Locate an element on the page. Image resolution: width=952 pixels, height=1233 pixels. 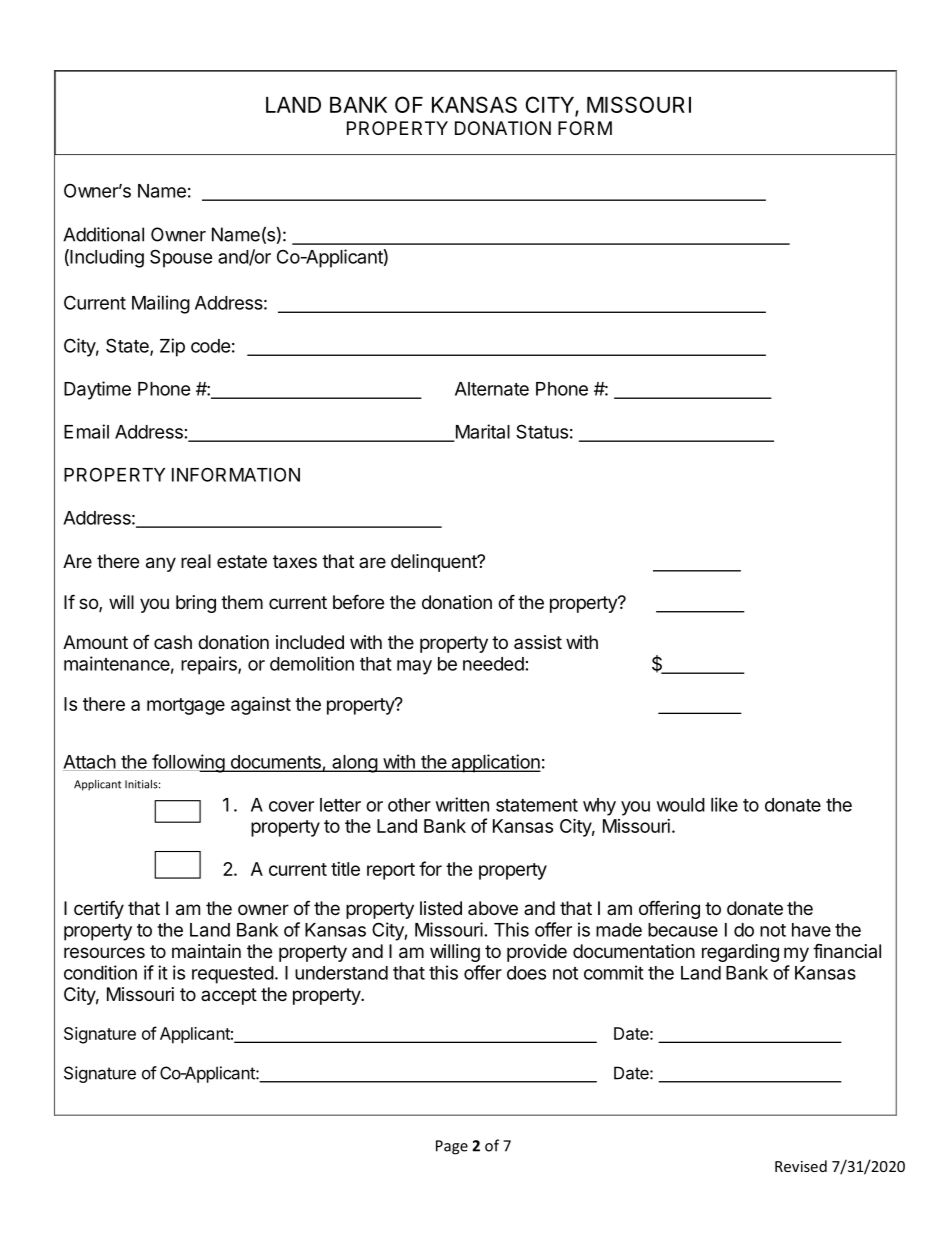
mortgage is located at coordinates (186, 706).
